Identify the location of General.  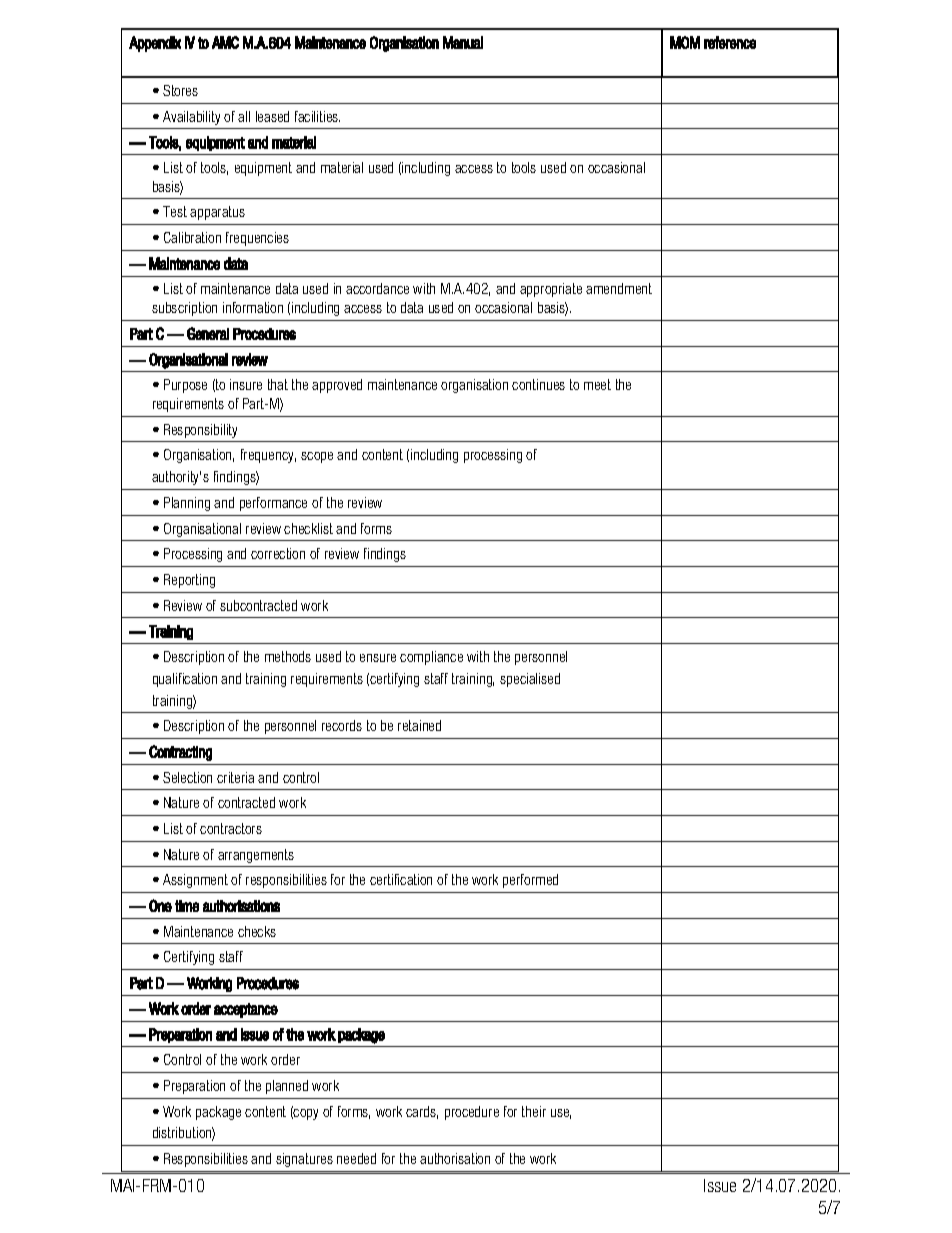
(208, 333).
